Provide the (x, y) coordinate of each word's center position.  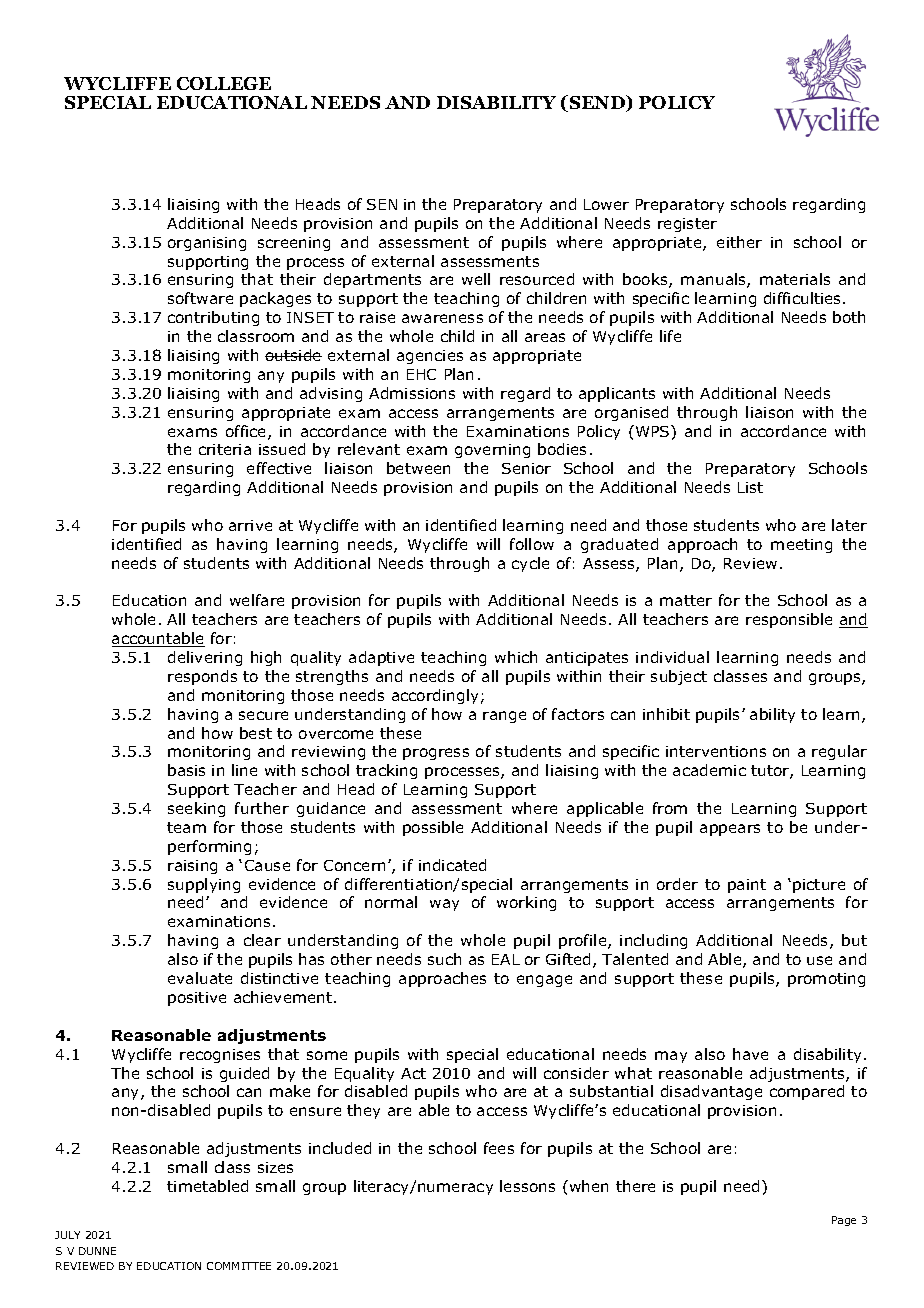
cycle (530, 564)
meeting (801, 546)
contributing (213, 318)
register (687, 225)
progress (436, 754)
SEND (597, 103)
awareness (442, 318)
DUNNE (97, 1251)
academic (709, 770)
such (444, 959)
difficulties (804, 298)
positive (197, 999)
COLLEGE (224, 83)
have (750, 1054)
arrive (250, 525)
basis (186, 770)
